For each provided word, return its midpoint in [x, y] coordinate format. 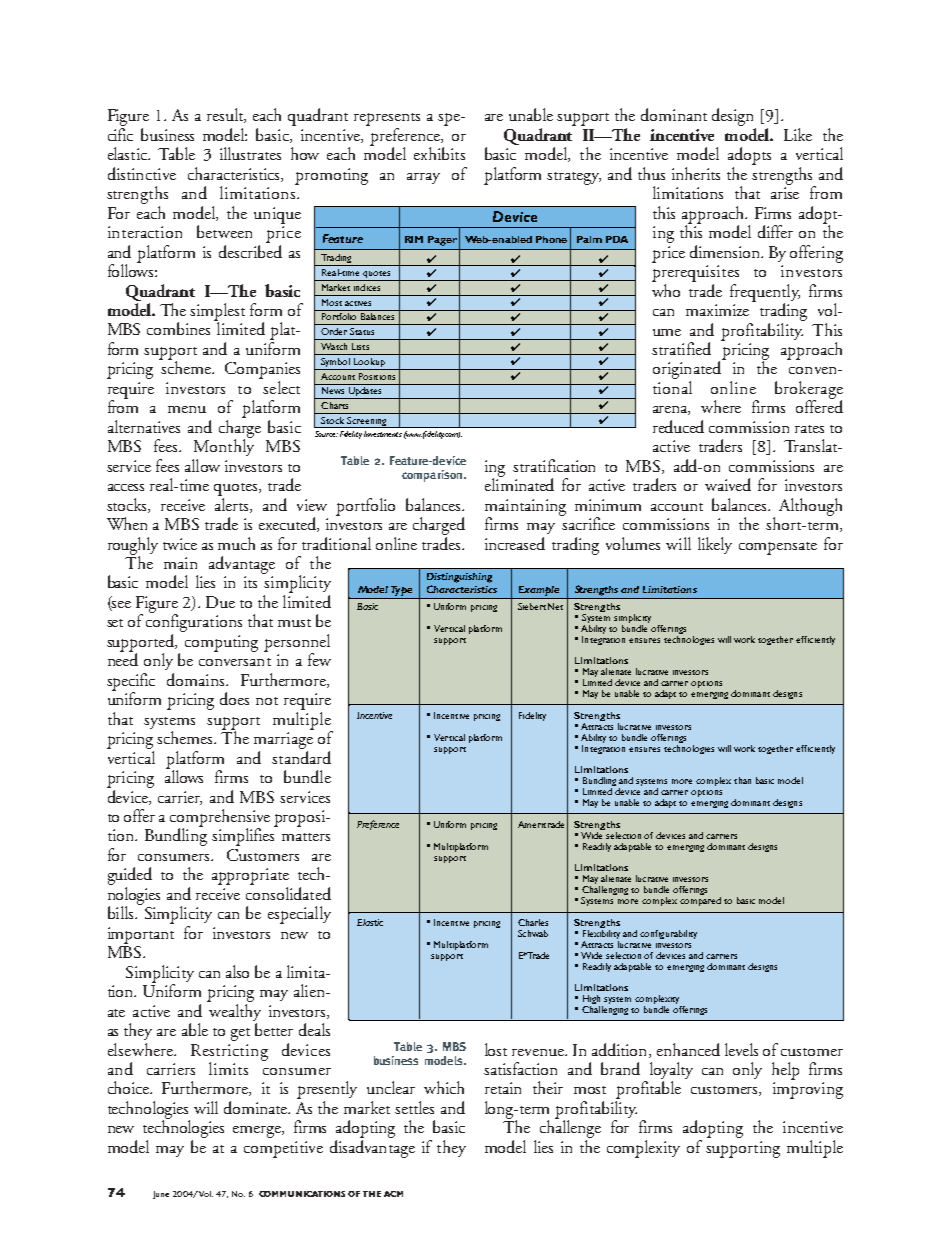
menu [187, 409]
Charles [533, 922]
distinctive [142, 173]
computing [221, 643]
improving [808, 1090]
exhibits [439, 153]
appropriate [250, 876]
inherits [696, 173]
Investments [383, 434]
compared [700, 901]
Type [401, 591]
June [161, 1195]
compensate [778, 548]
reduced [678, 426]
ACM [393, 1194]
